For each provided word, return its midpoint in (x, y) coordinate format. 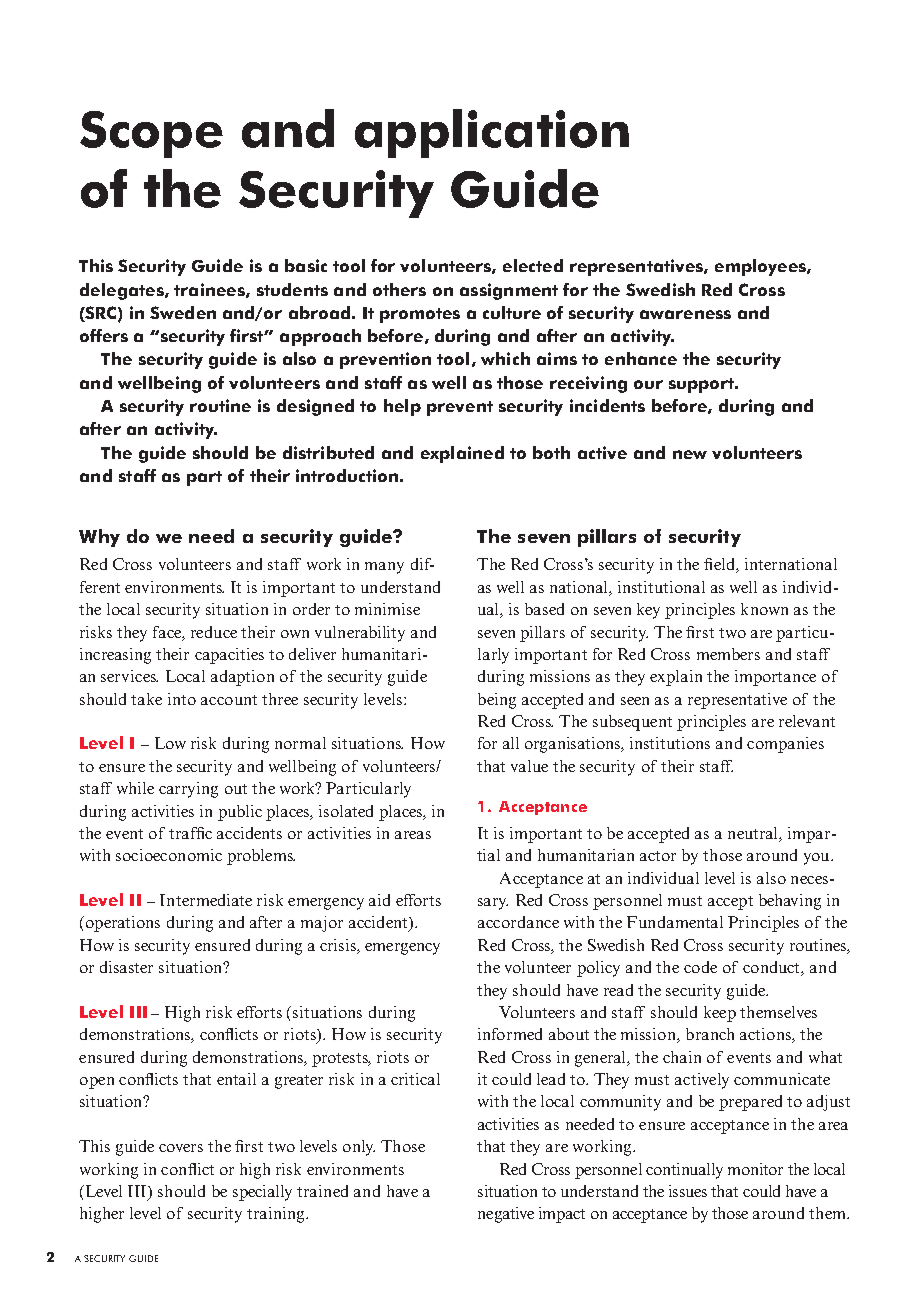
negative (506, 1215)
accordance (518, 922)
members (728, 654)
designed (315, 407)
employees (761, 267)
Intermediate (206, 900)
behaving (790, 902)
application (492, 133)
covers (181, 1148)
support (702, 385)
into (182, 699)
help (402, 407)
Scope (151, 134)
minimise (387, 609)
